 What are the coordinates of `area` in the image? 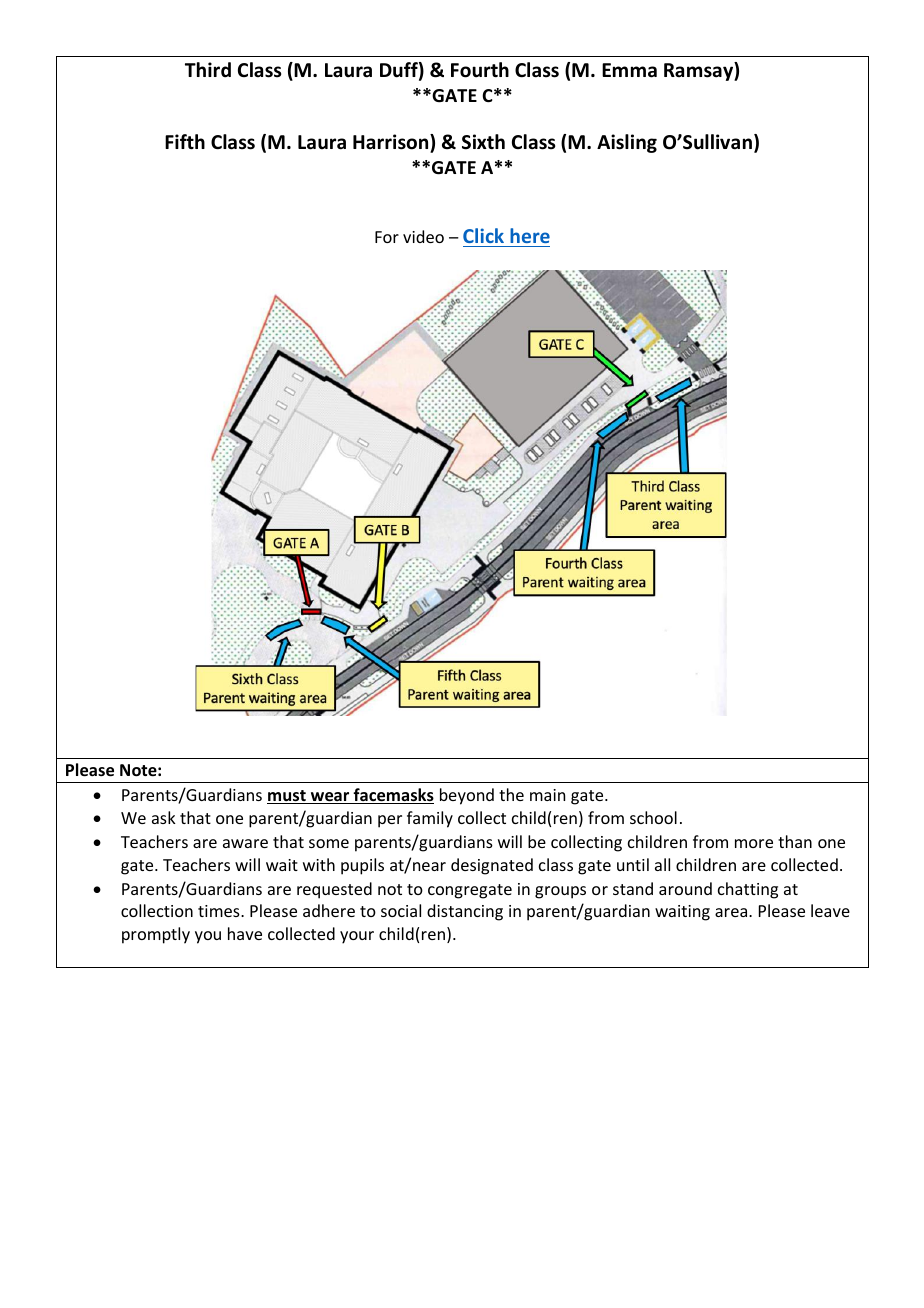 It's located at (732, 912).
